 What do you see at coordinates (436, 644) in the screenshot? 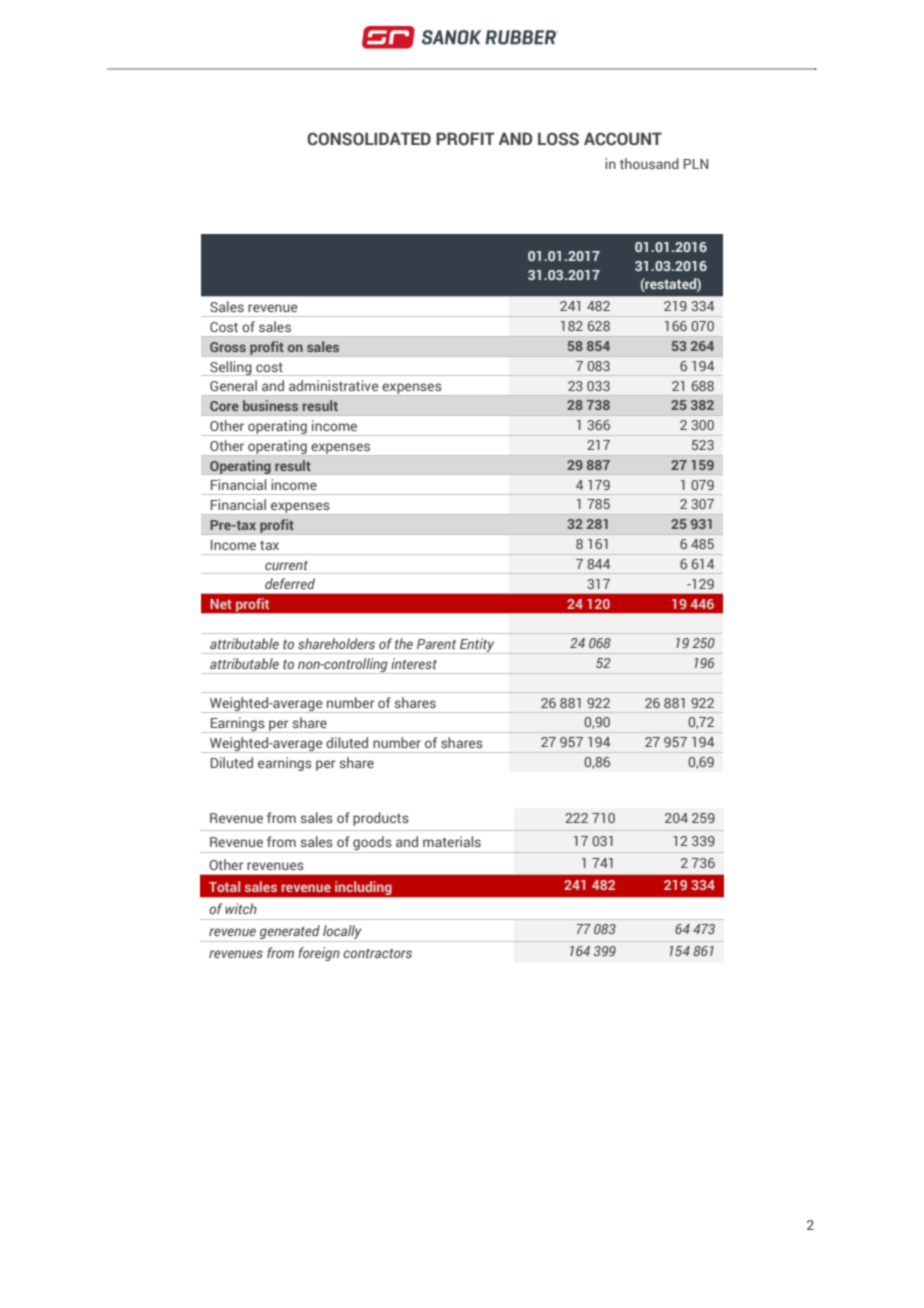
I see `Parent` at bounding box center [436, 644].
